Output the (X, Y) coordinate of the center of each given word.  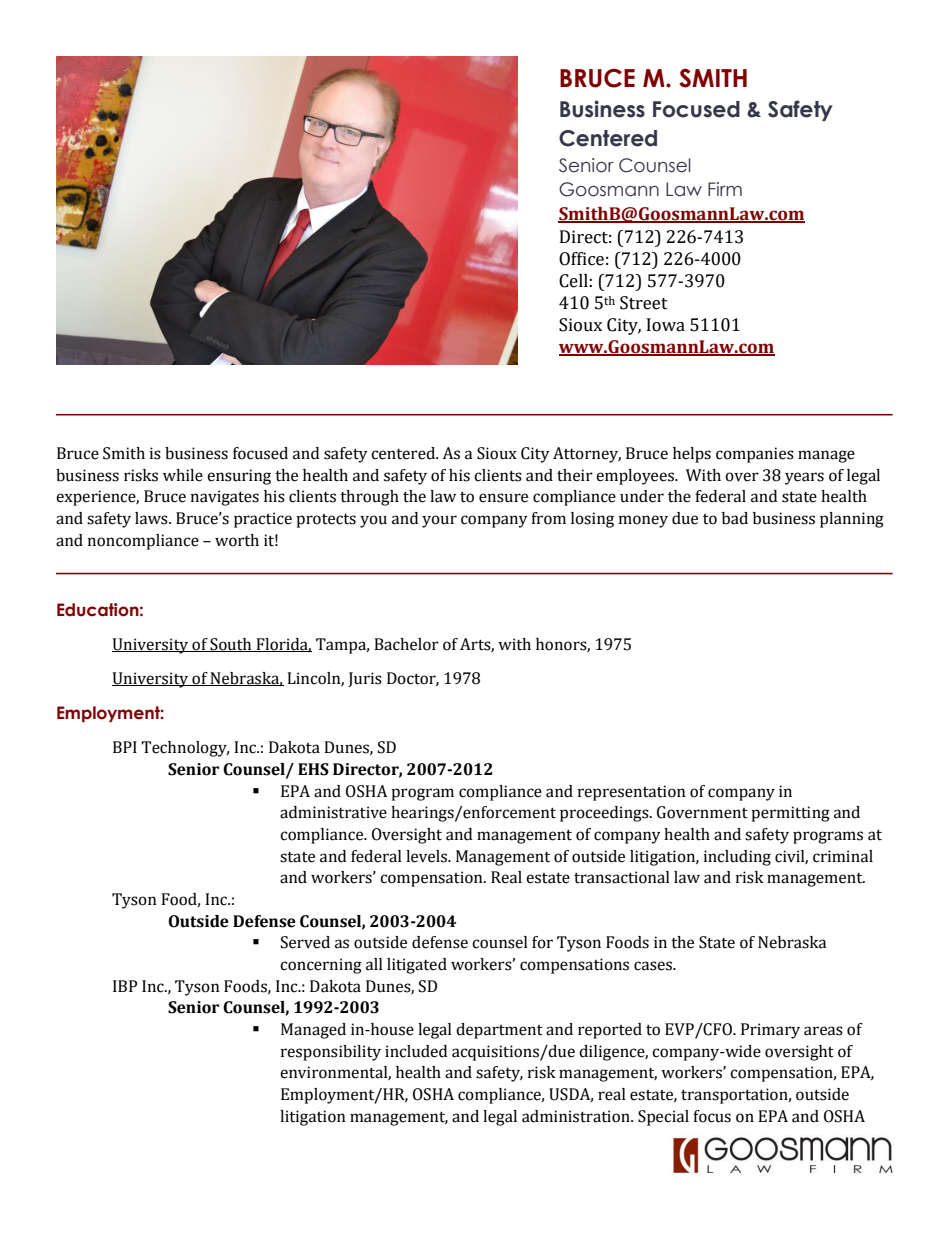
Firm (725, 189)
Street (644, 303)
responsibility (331, 1053)
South (231, 645)
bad (735, 518)
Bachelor (406, 644)
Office (581, 259)
